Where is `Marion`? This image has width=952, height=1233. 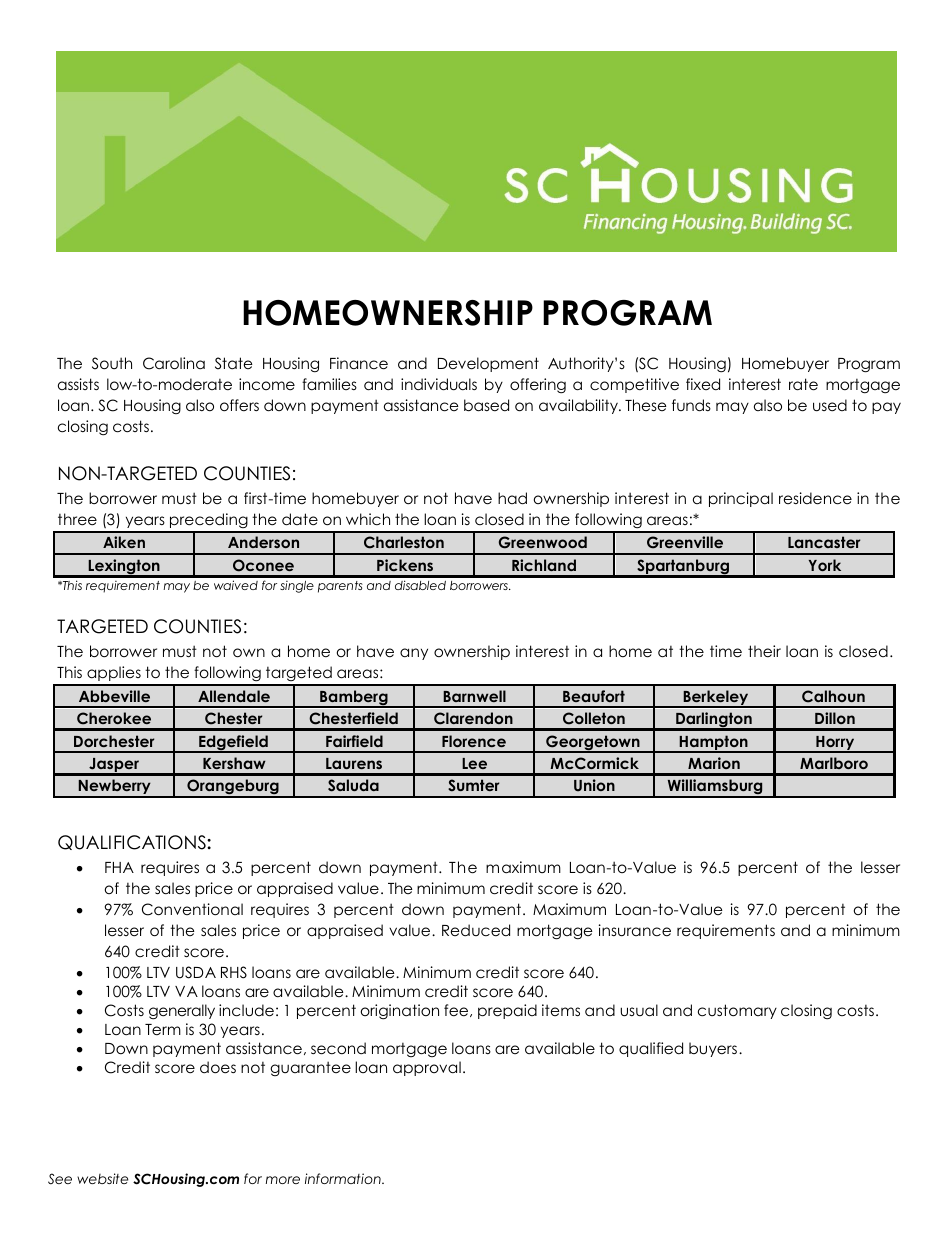 Marion is located at coordinates (714, 763).
